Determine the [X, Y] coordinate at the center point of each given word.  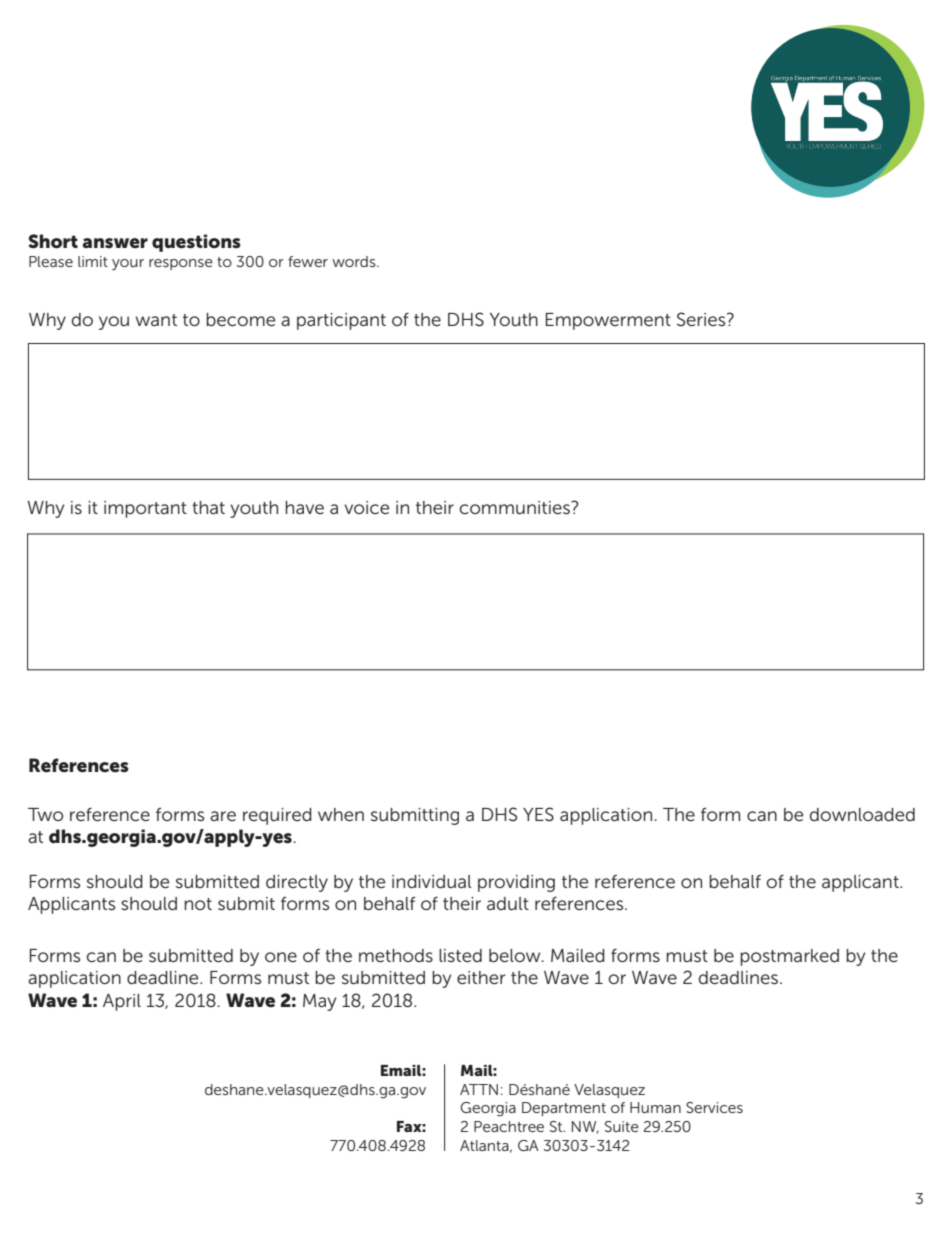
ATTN [479, 1089]
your [128, 265]
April [122, 1002]
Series [702, 319]
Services [714, 1107]
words [355, 261]
